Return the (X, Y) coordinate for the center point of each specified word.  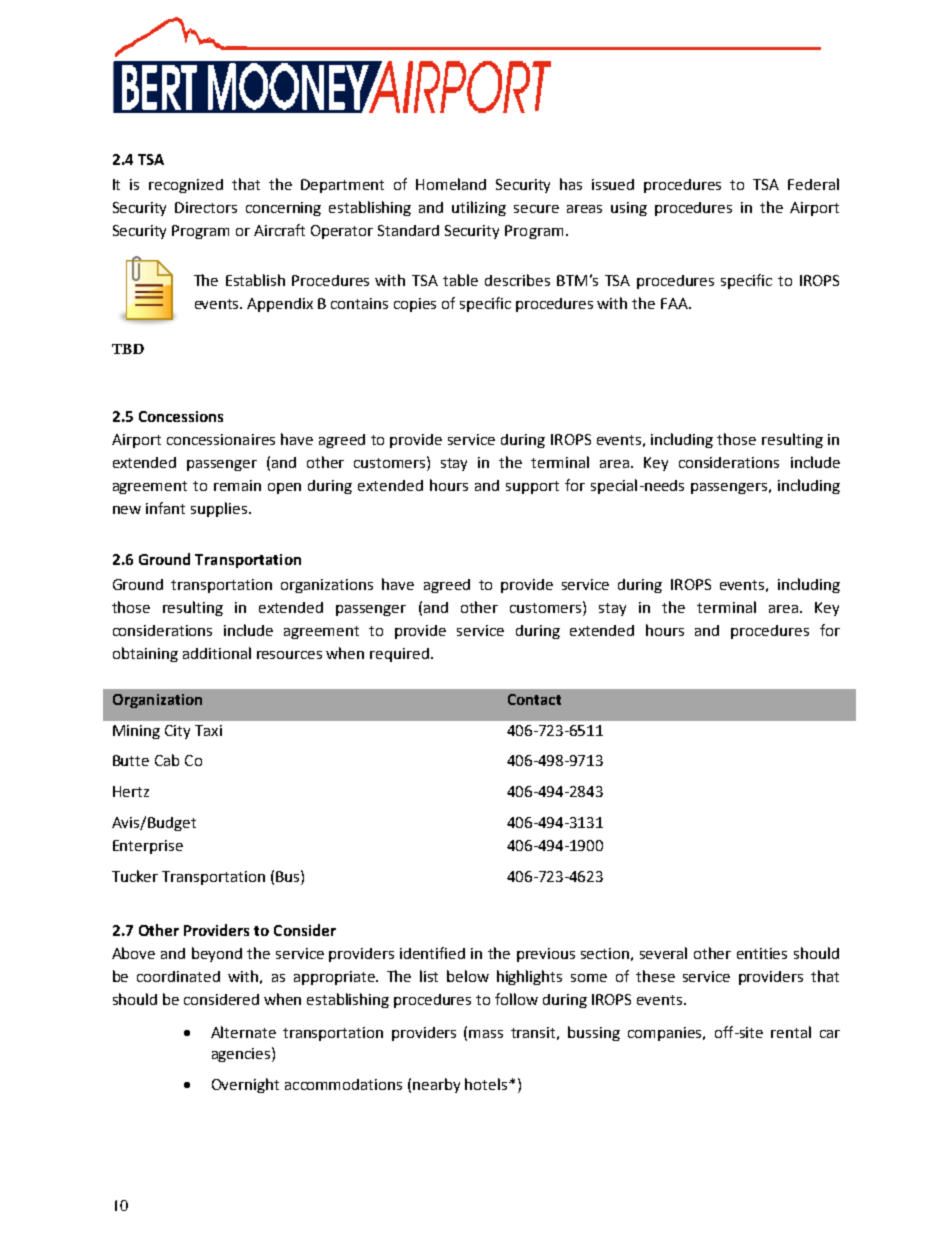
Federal (813, 184)
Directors (206, 207)
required (399, 655)
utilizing (479, 208)
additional (217, 653)
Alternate (243, 1032)
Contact (534, 699)
